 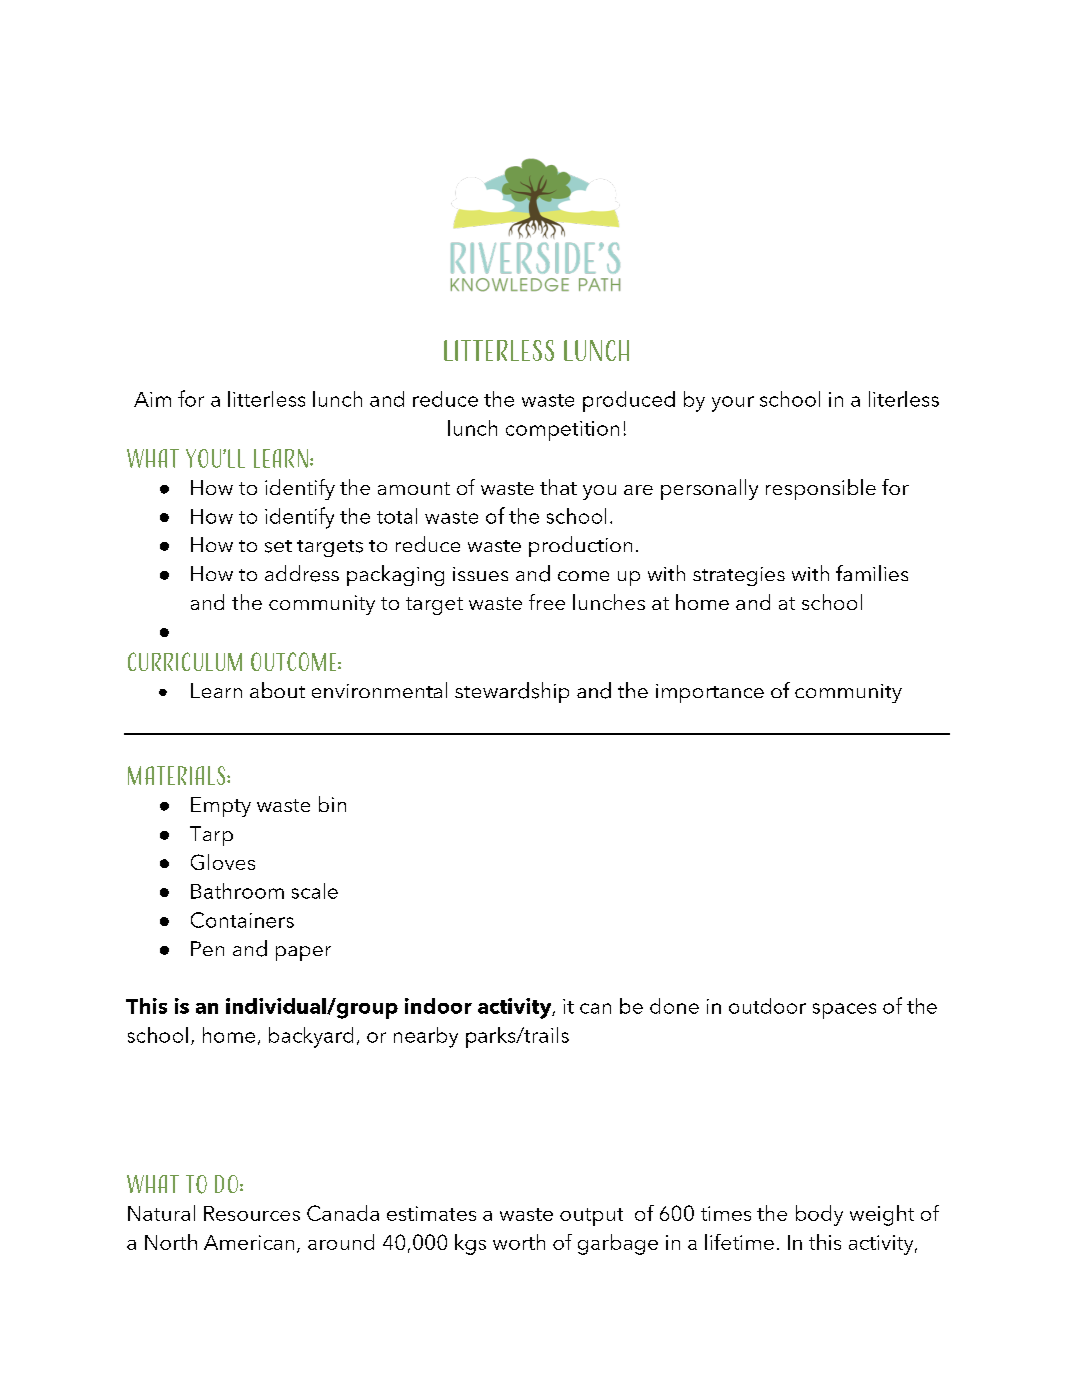 What do you see at coordinates (438, 1006) in the screenshot?
I see `indoor` at bounding box center [438, 1006].
